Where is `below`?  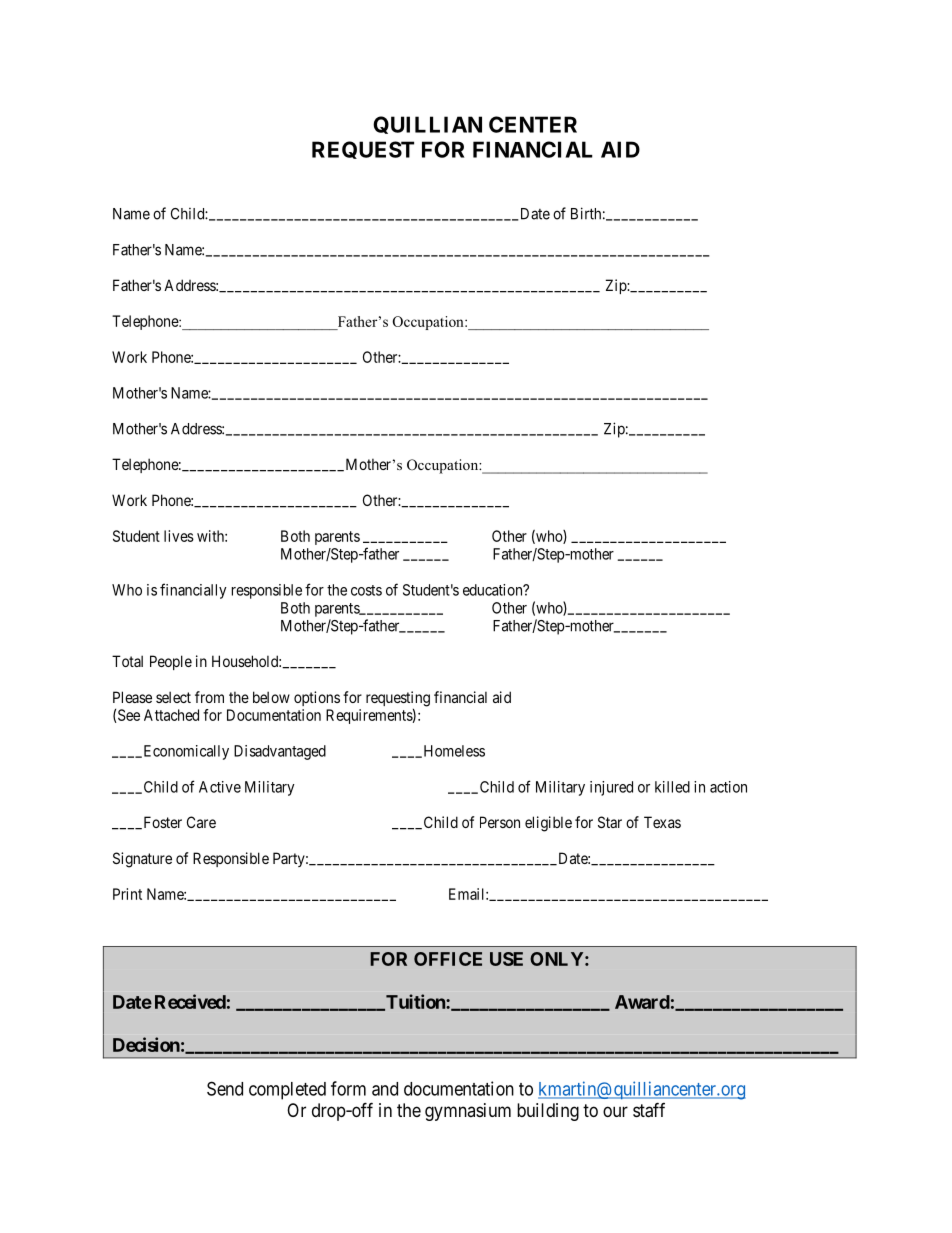 below is located at coordinates (271, 697).
